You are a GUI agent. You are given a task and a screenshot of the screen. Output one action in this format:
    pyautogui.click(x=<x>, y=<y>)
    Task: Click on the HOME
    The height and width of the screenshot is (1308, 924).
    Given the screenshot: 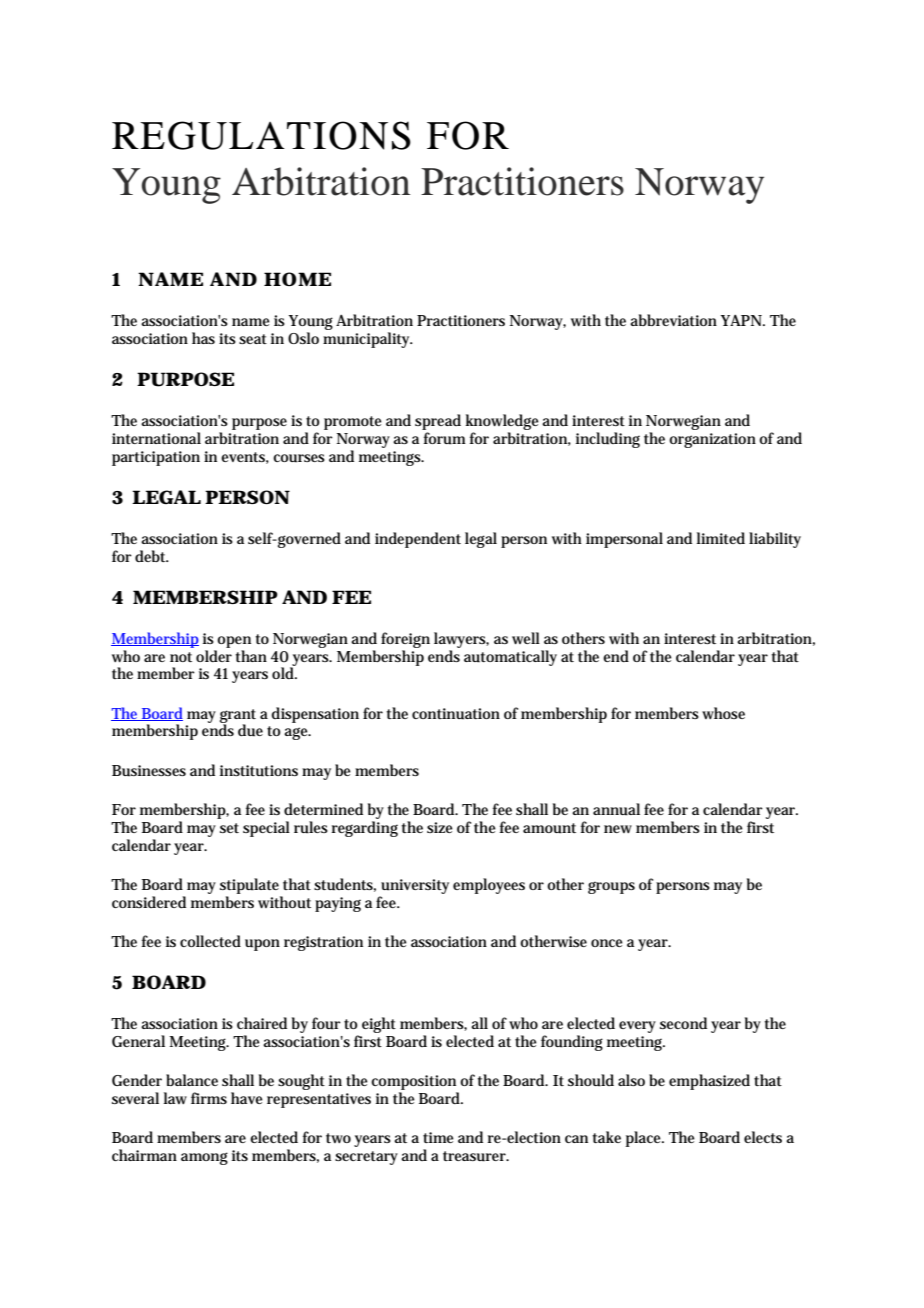 What is the action you would take?
    pyautogui.click(x=297, y=279)
